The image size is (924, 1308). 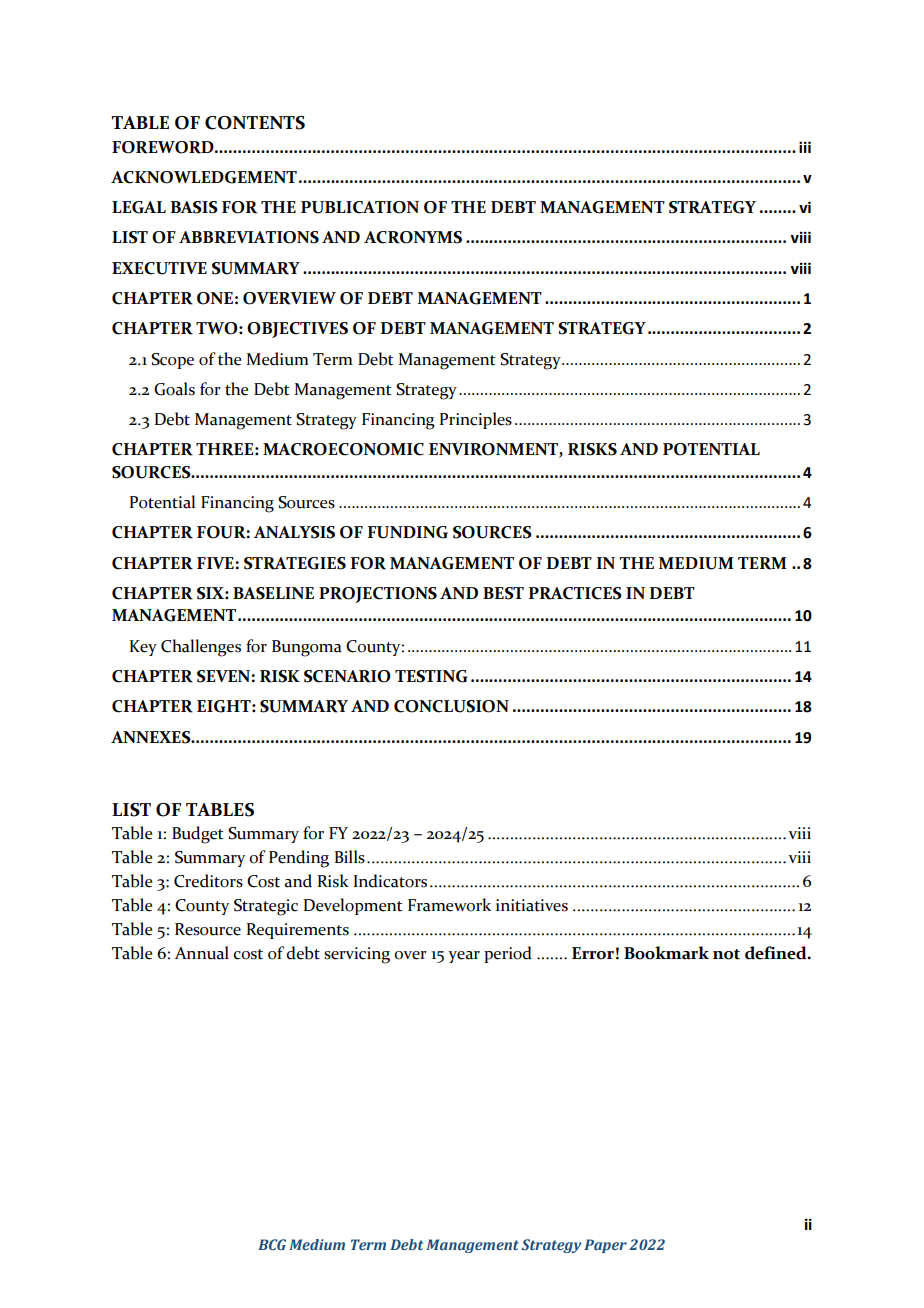 What do you see at coordinates (224, 676) in the screenshot?
I see `SEVEN` at bounding box center [224, 676].
